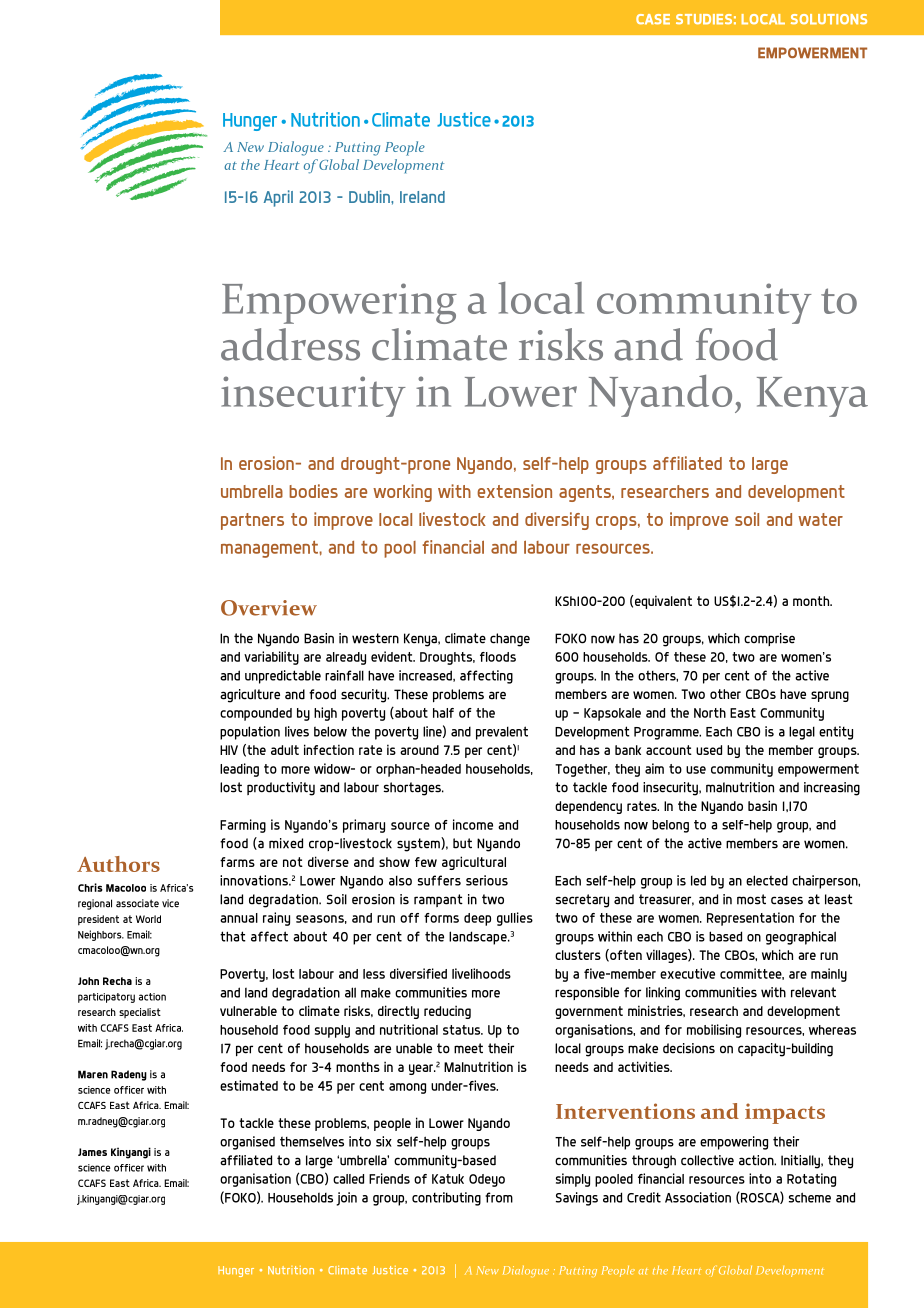 Image resolution: width=924 pixels, height=1308 pixels. I want to click on water, so click(820, 519).
